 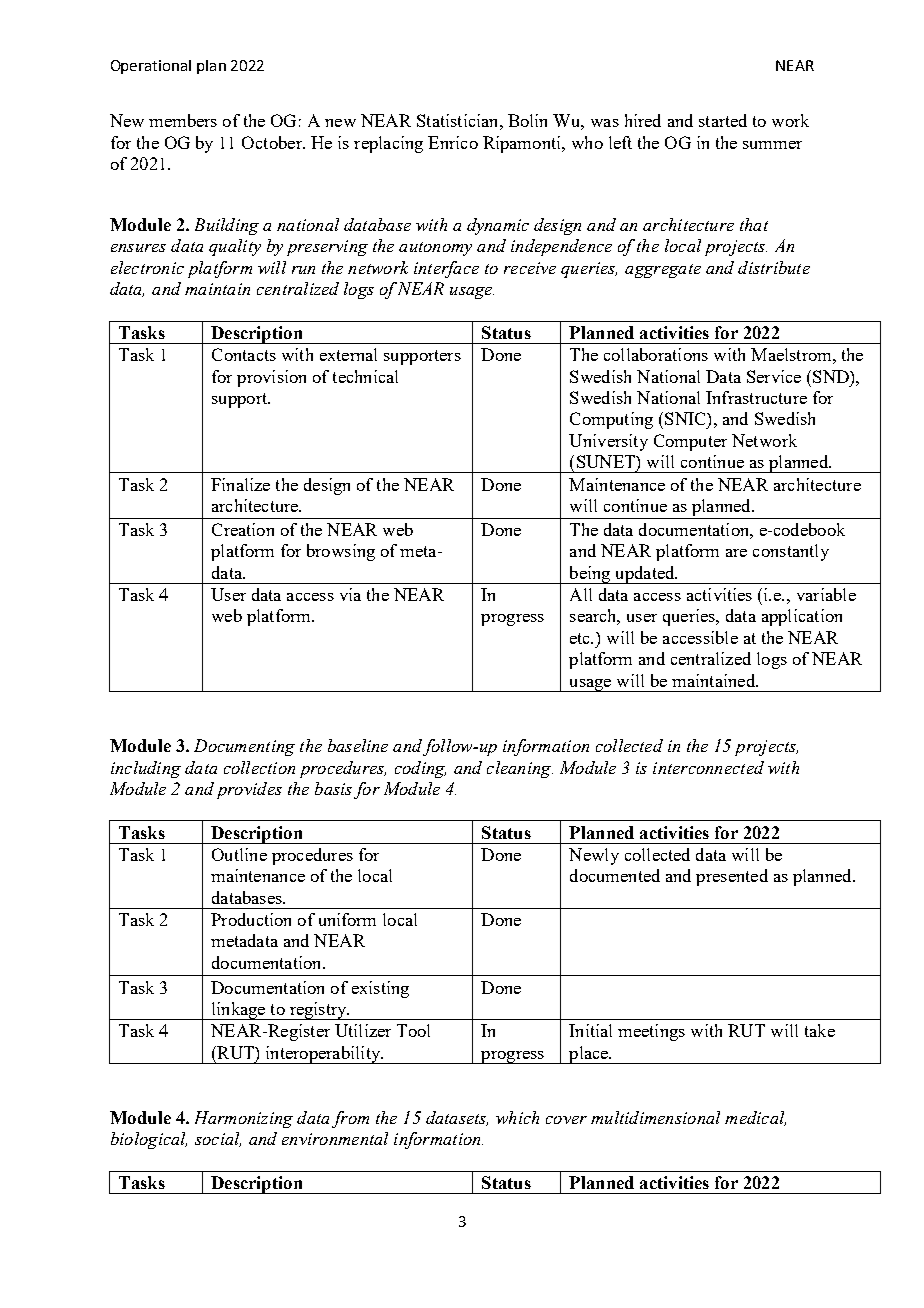 I want to click on All, so click(x=581, y=594).
